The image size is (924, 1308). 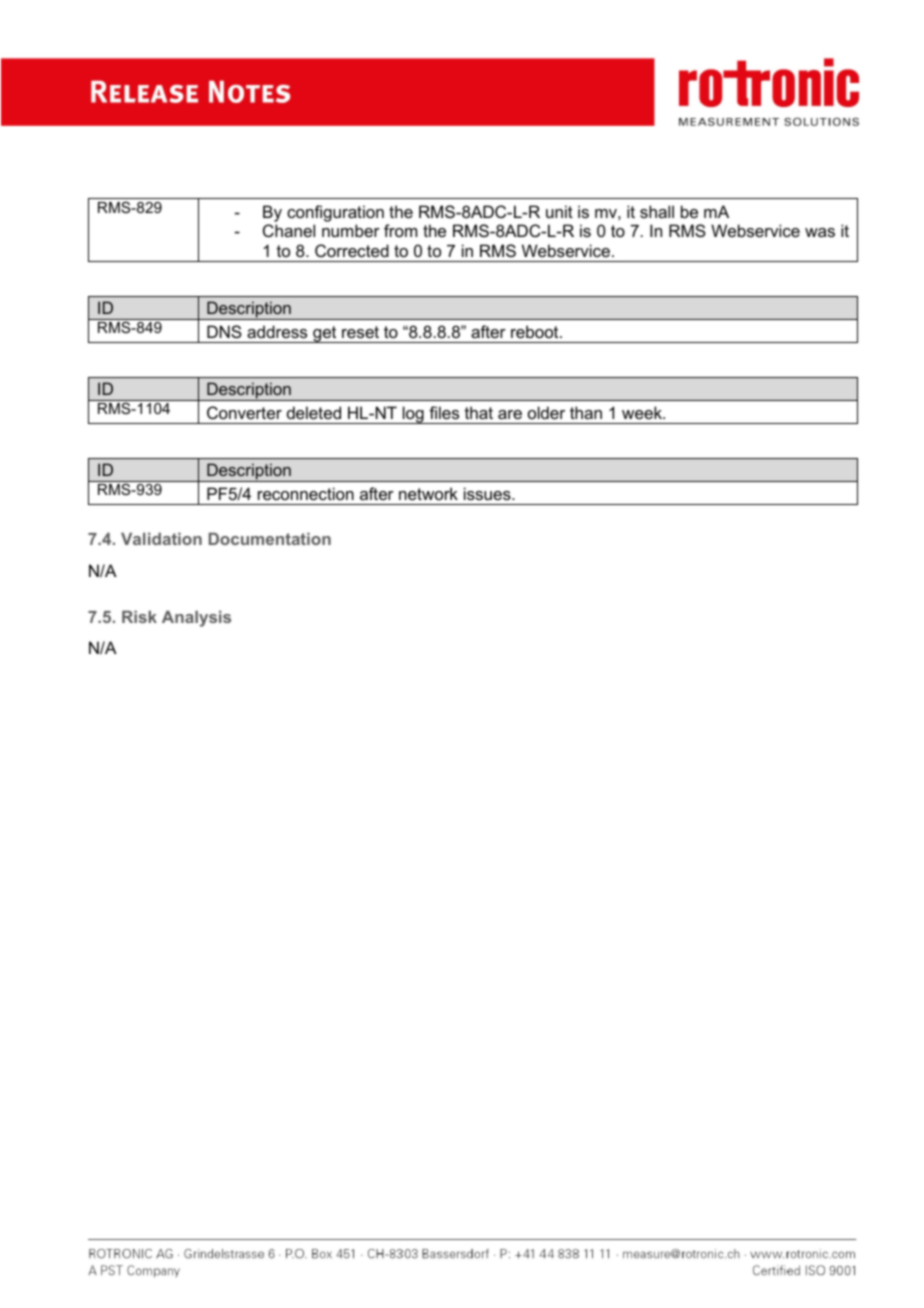 I want to click on that, so click(x=479, y=412).
